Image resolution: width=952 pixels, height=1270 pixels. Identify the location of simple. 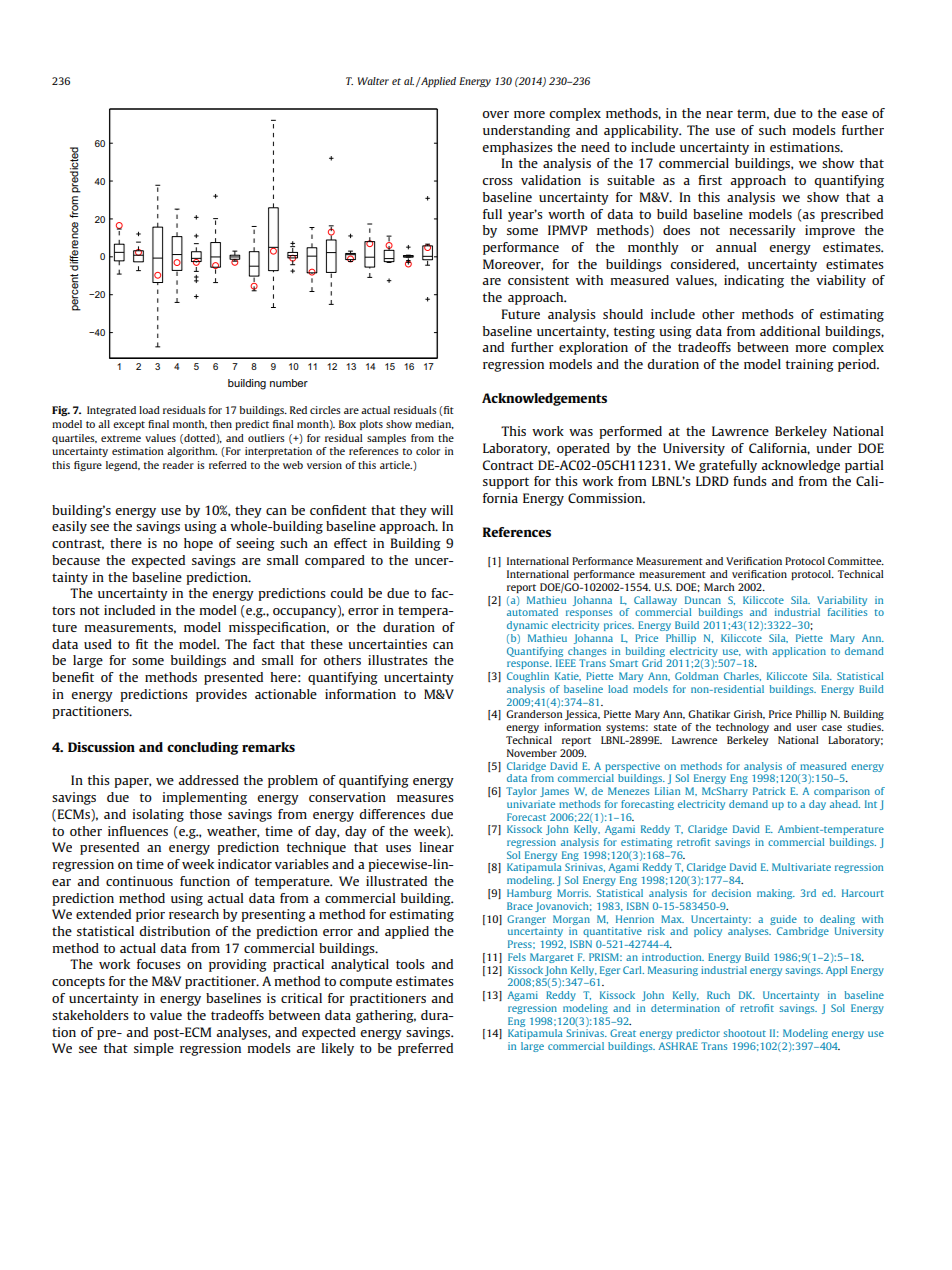
(154, 1049).
